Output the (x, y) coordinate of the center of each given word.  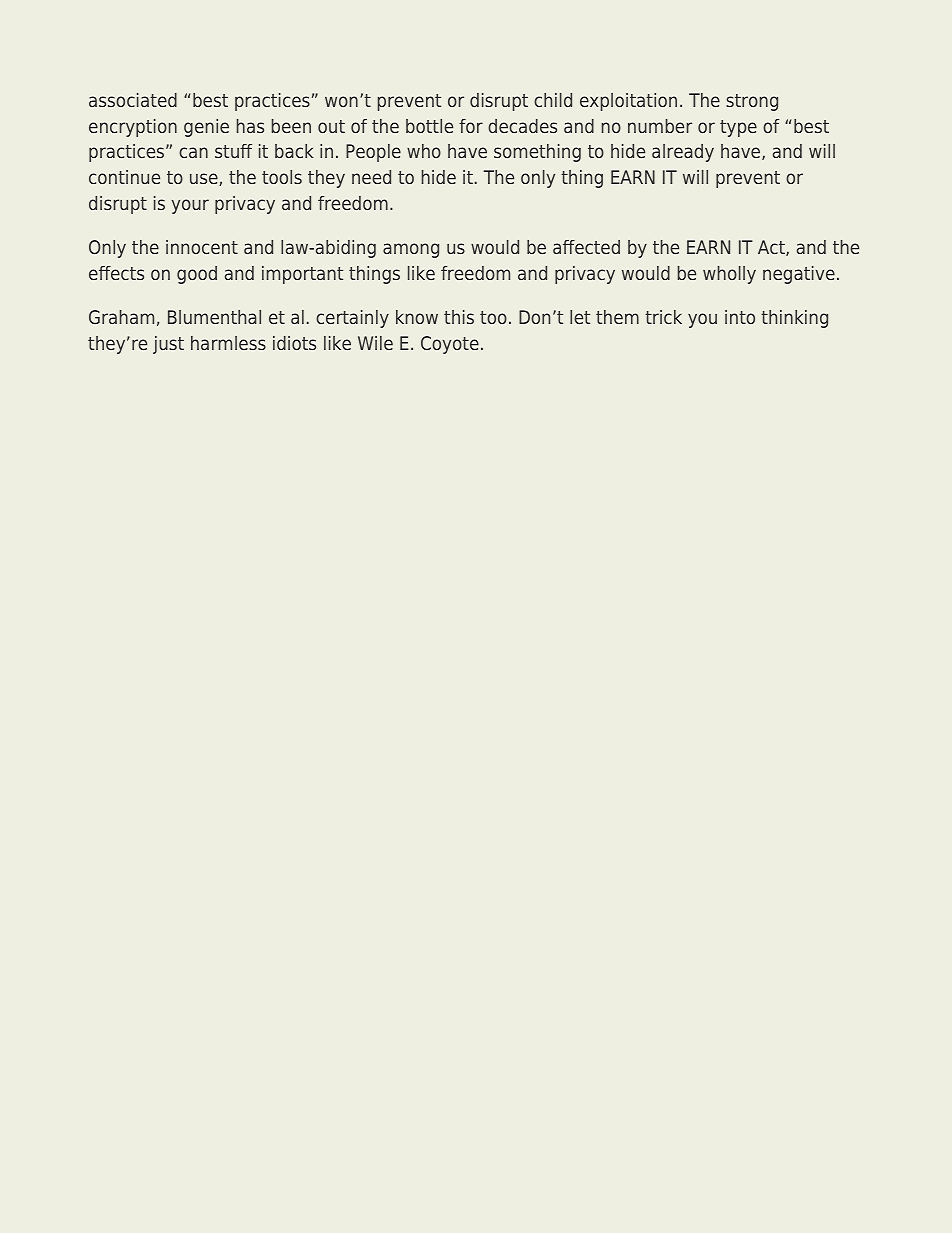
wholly (729, 275)
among (411, 250)
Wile (375, 343)
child (553, 100)
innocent (202, 247)
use (205, 179)
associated (133, 100)
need (371, 177)
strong (752, 102)
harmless (228, 343)
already (683, 153)
